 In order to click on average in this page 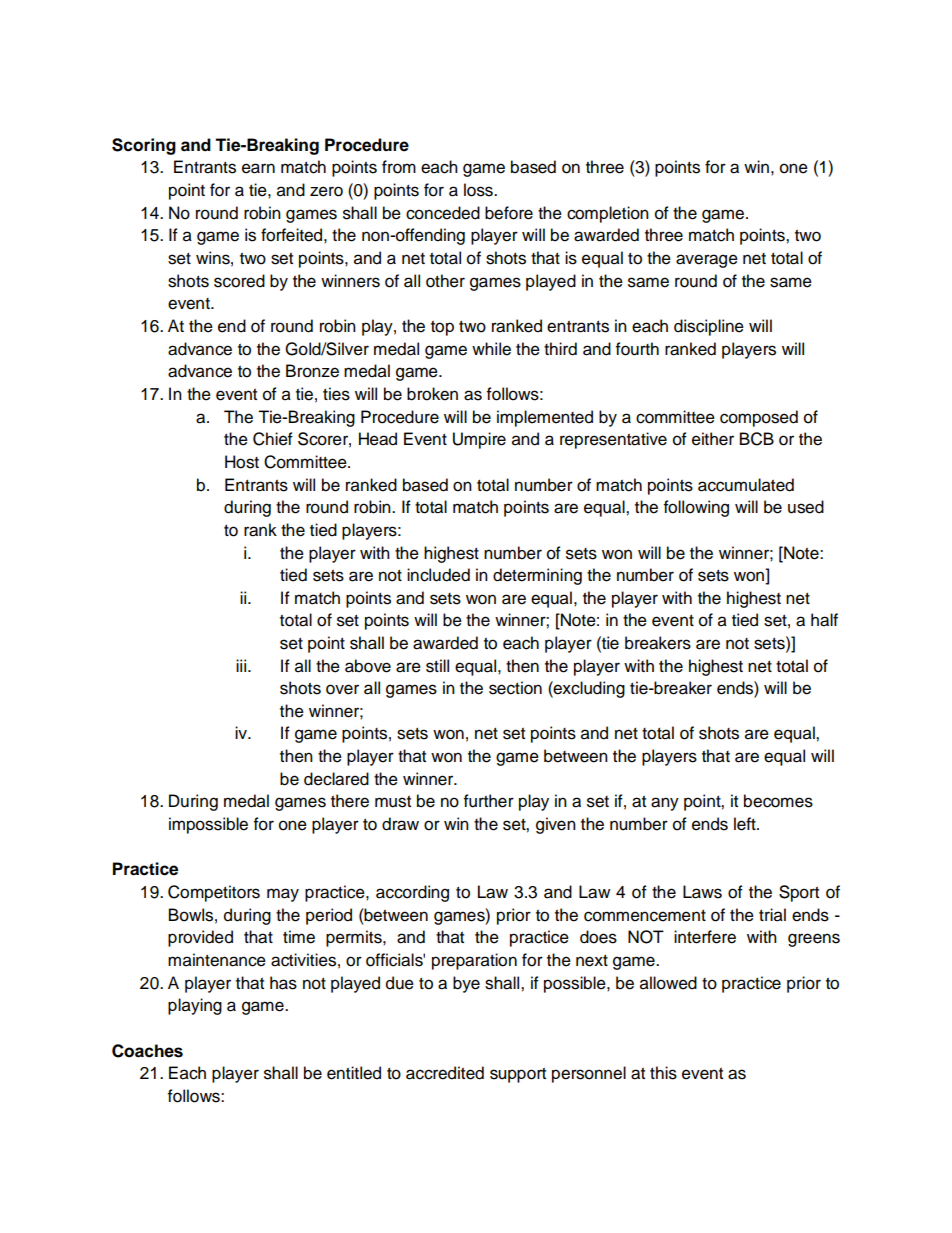, I will do `click(707, 261)`.
